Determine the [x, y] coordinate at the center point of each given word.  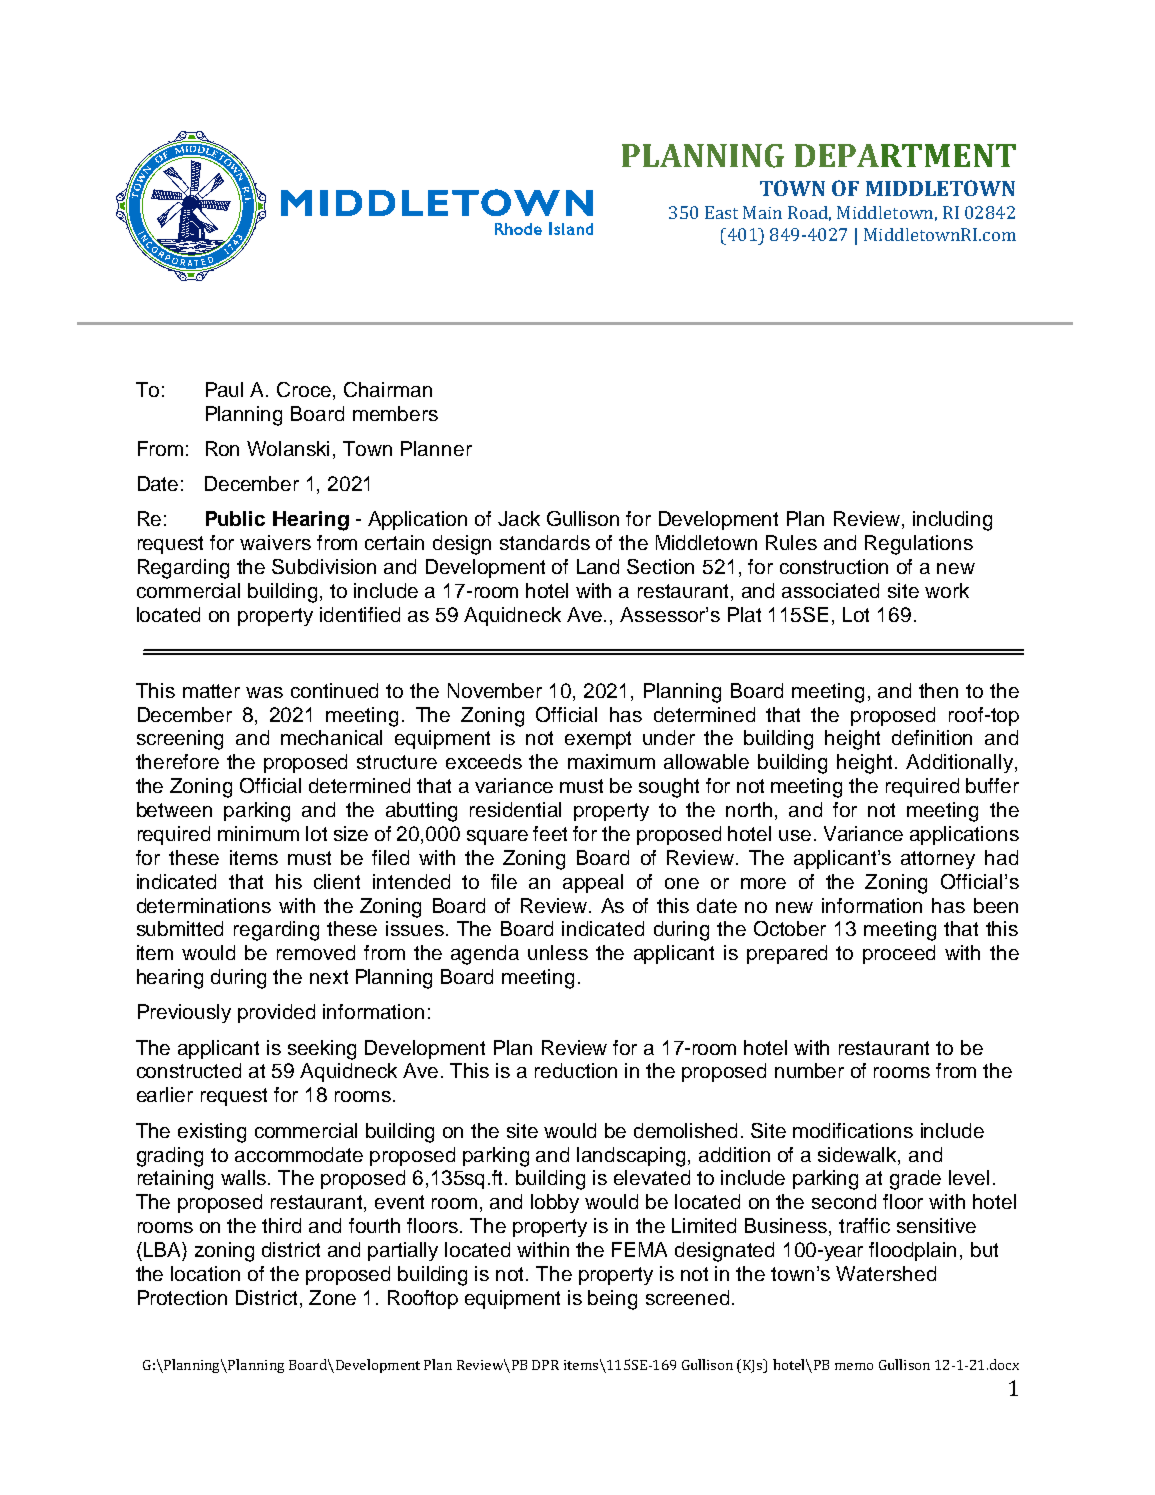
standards [545, 542]
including [952, 521]
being [612, 1300]
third [281, 1225]
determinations [204, 905]
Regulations [919, 545]
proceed [899, 954]
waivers [275, 542]
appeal [593, 883]
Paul [224, 389]
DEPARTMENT [905, 155]
